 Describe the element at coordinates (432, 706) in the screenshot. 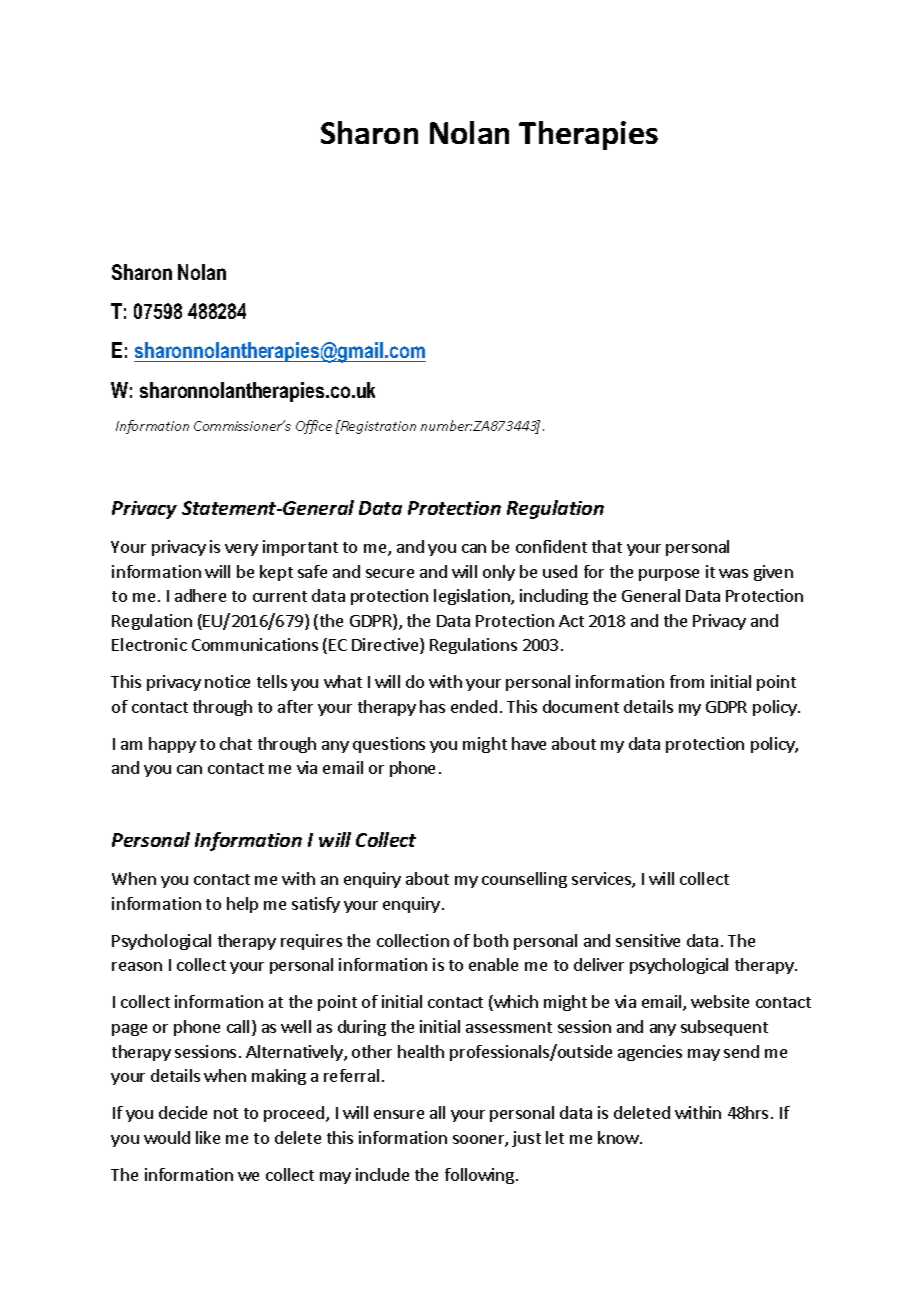

I see `has` at that location.
